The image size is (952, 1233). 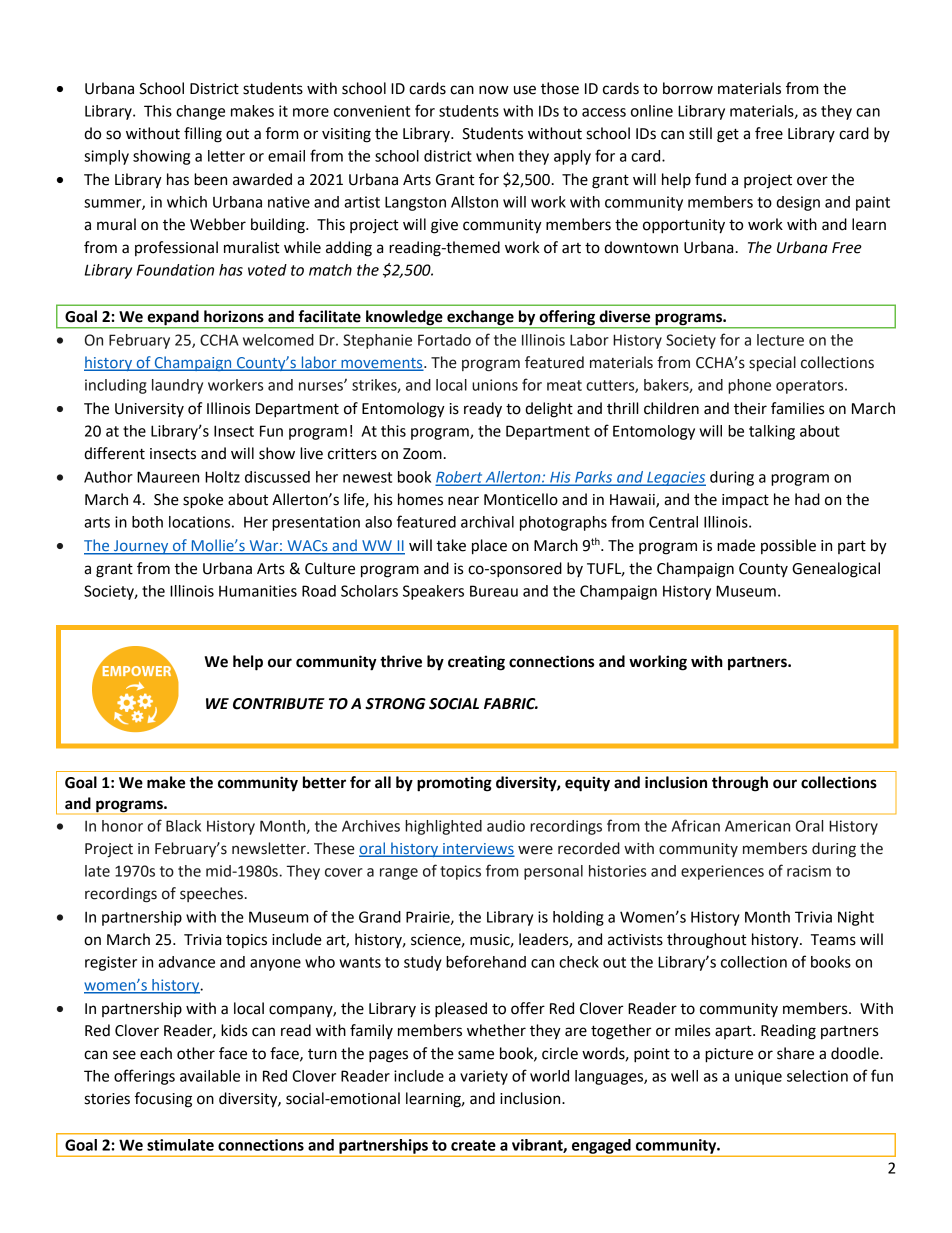 I want to click on when, so click(x=495, y=156).
